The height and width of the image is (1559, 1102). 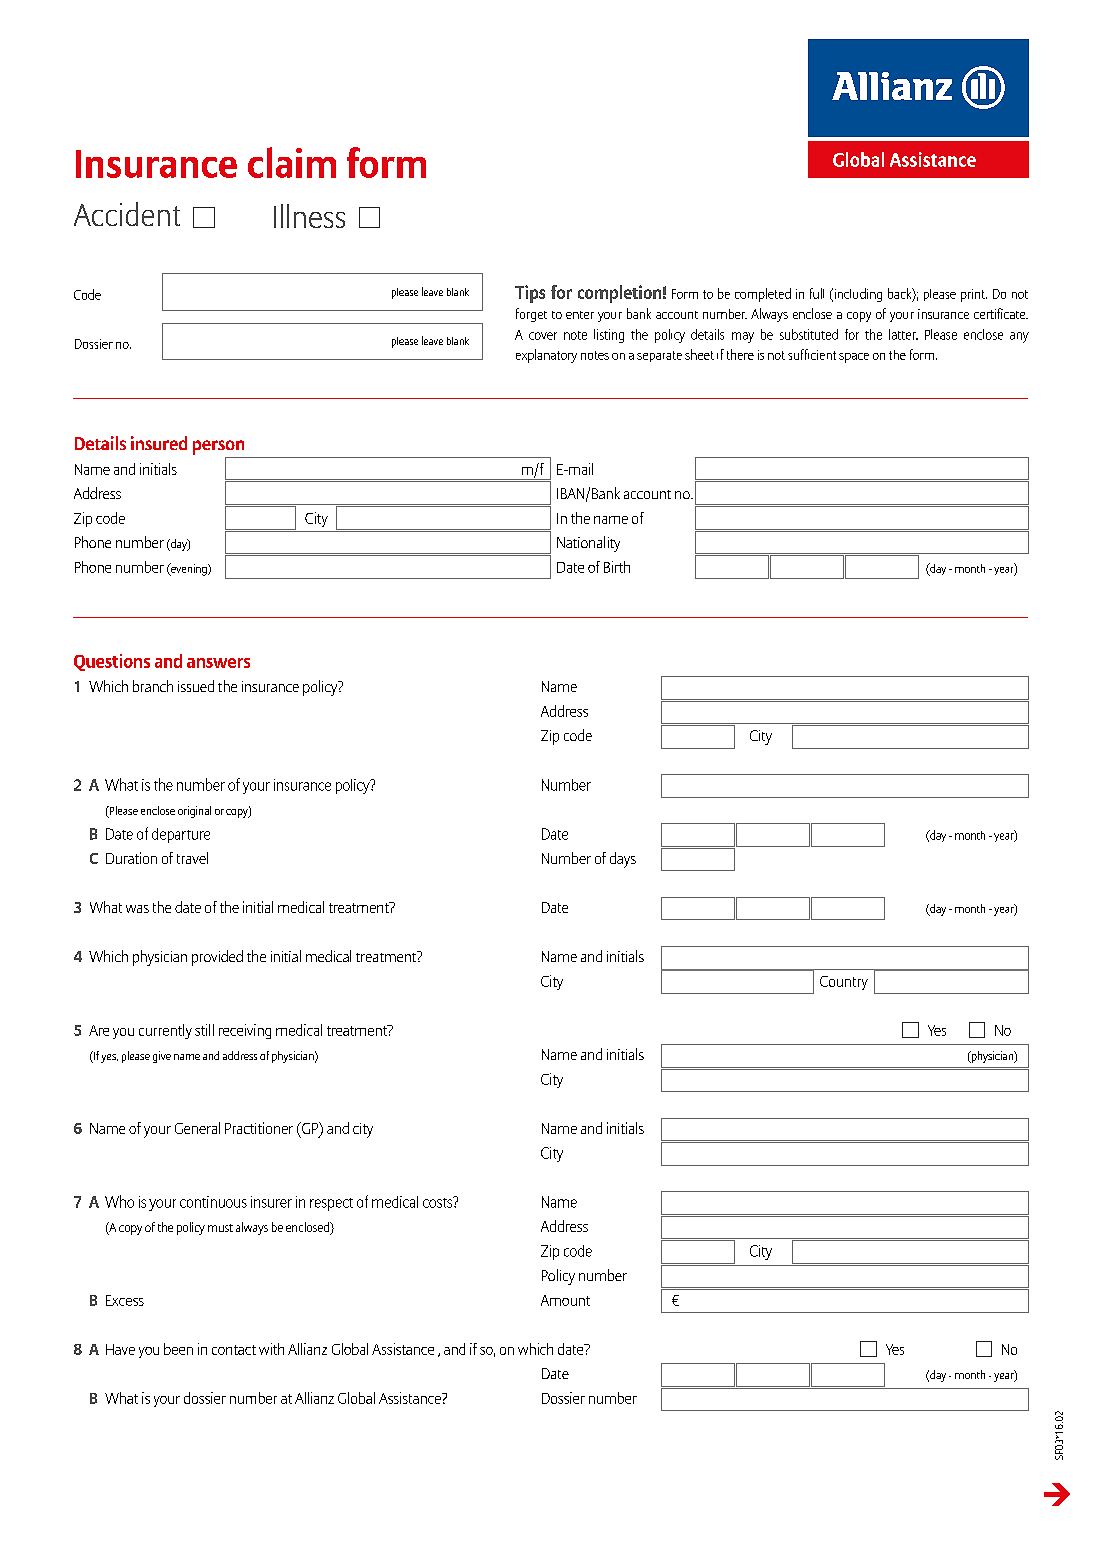 What do you see at coordinates (331, 1204) in the image?
I see `respect` at bounding box center [331, 1204].
